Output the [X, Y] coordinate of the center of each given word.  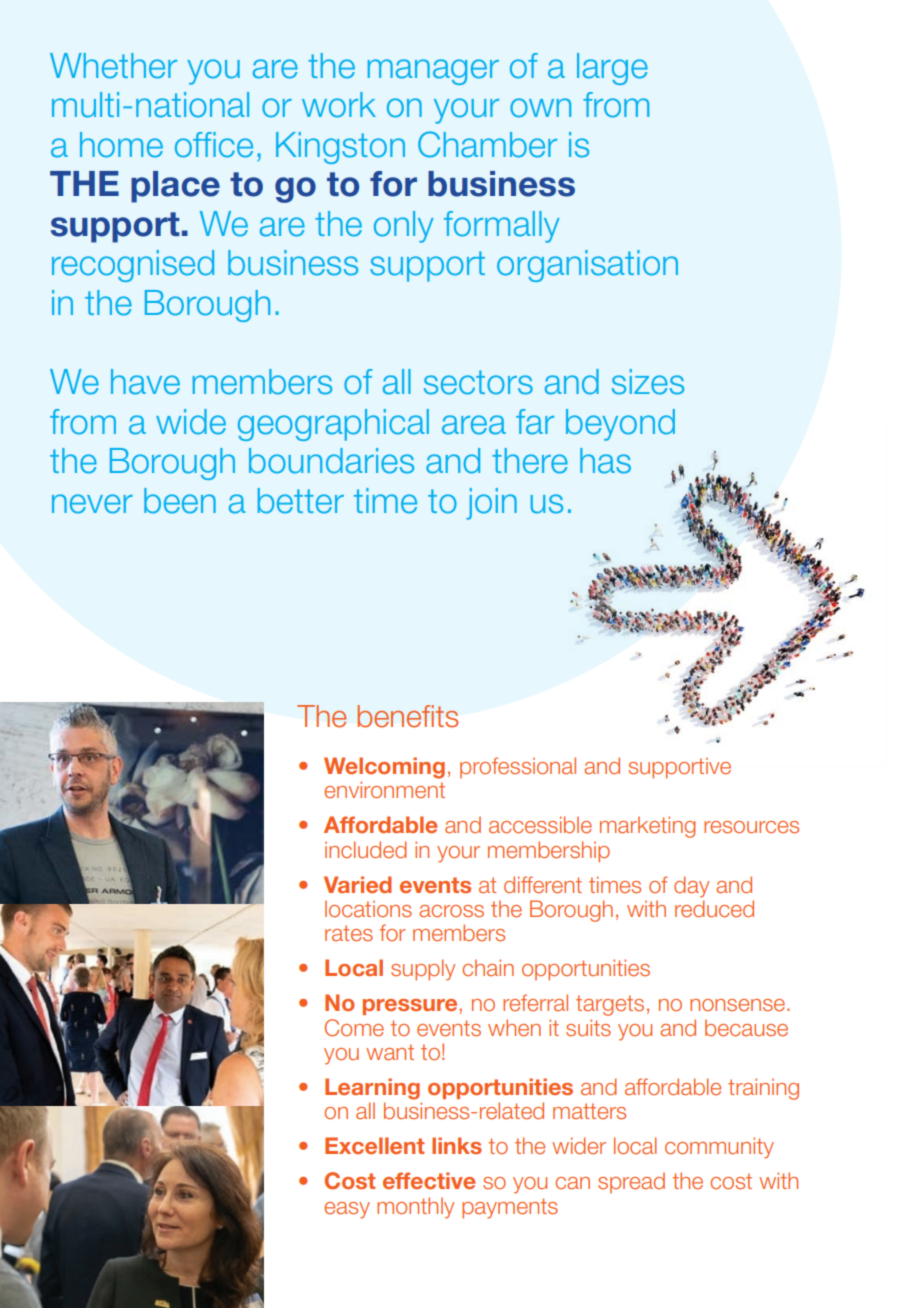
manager [433, 72]
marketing [647, 827]
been [180, 501]
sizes [648, 382]
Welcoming [384, 768]
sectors [478, 382]
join [491, 504]
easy [347, 1210]
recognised [133, 266]
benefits [407, 716]
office [214, 145]
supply [423, 970]
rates [349, 933]
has [605, 461]
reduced [714, 908]
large [612, 69]
